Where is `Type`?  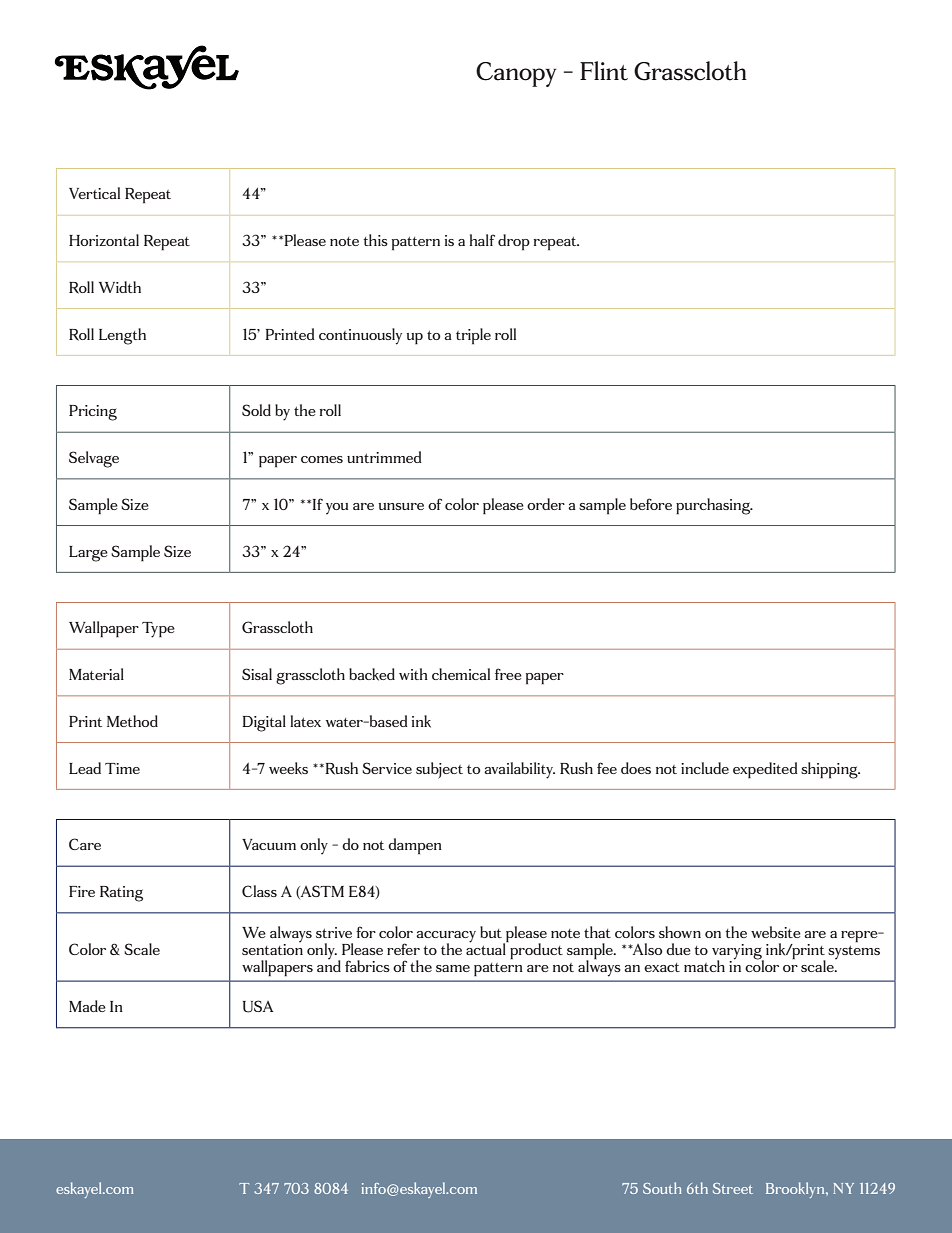 Type is located at coordinates (158, 630).
